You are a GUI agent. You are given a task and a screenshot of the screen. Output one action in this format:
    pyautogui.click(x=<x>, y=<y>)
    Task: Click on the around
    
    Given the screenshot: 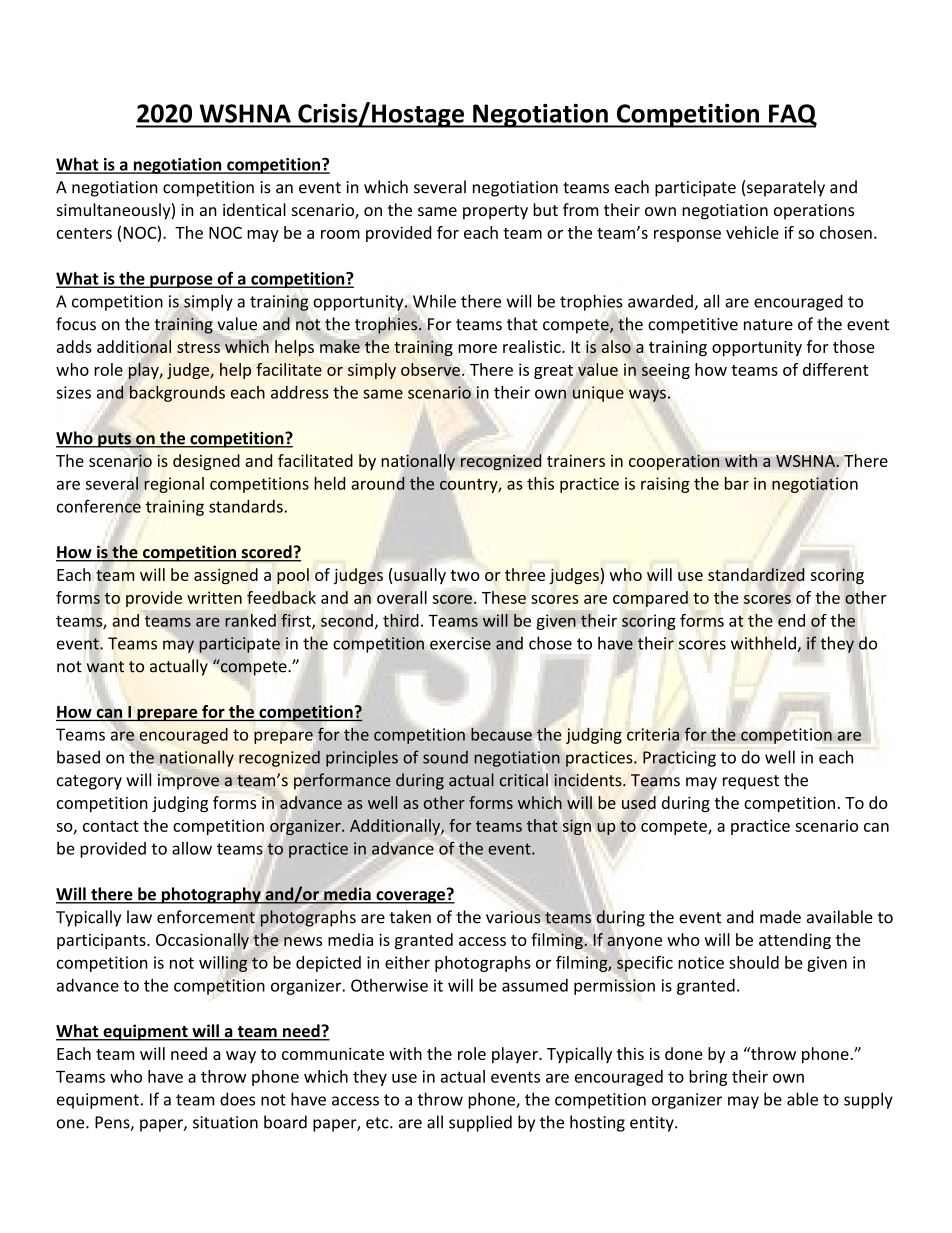 What is the action you would take?
    pyautogui.click(x=378, y=483)
